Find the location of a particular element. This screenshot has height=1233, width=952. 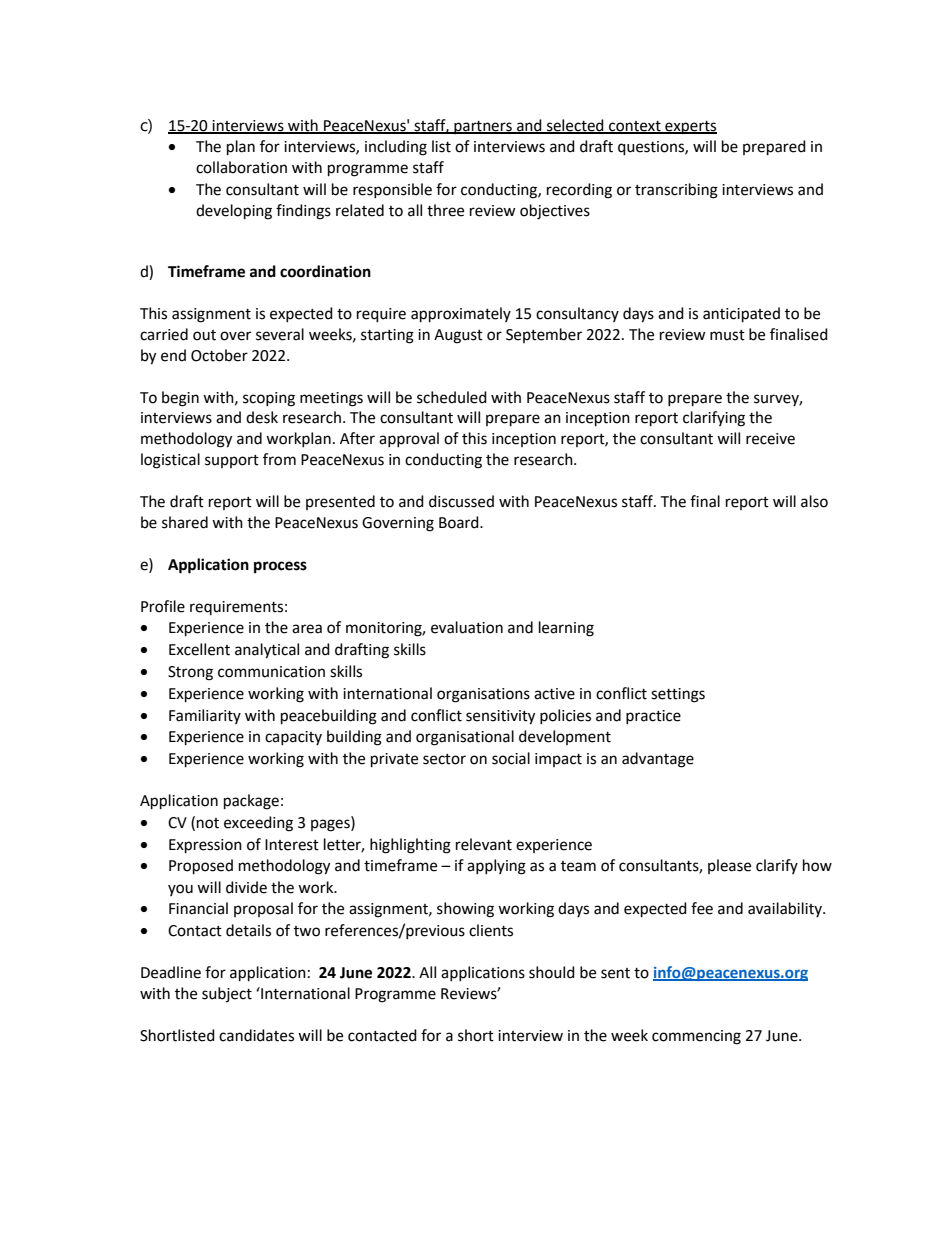

subject is located at coordinates (227, 994).
